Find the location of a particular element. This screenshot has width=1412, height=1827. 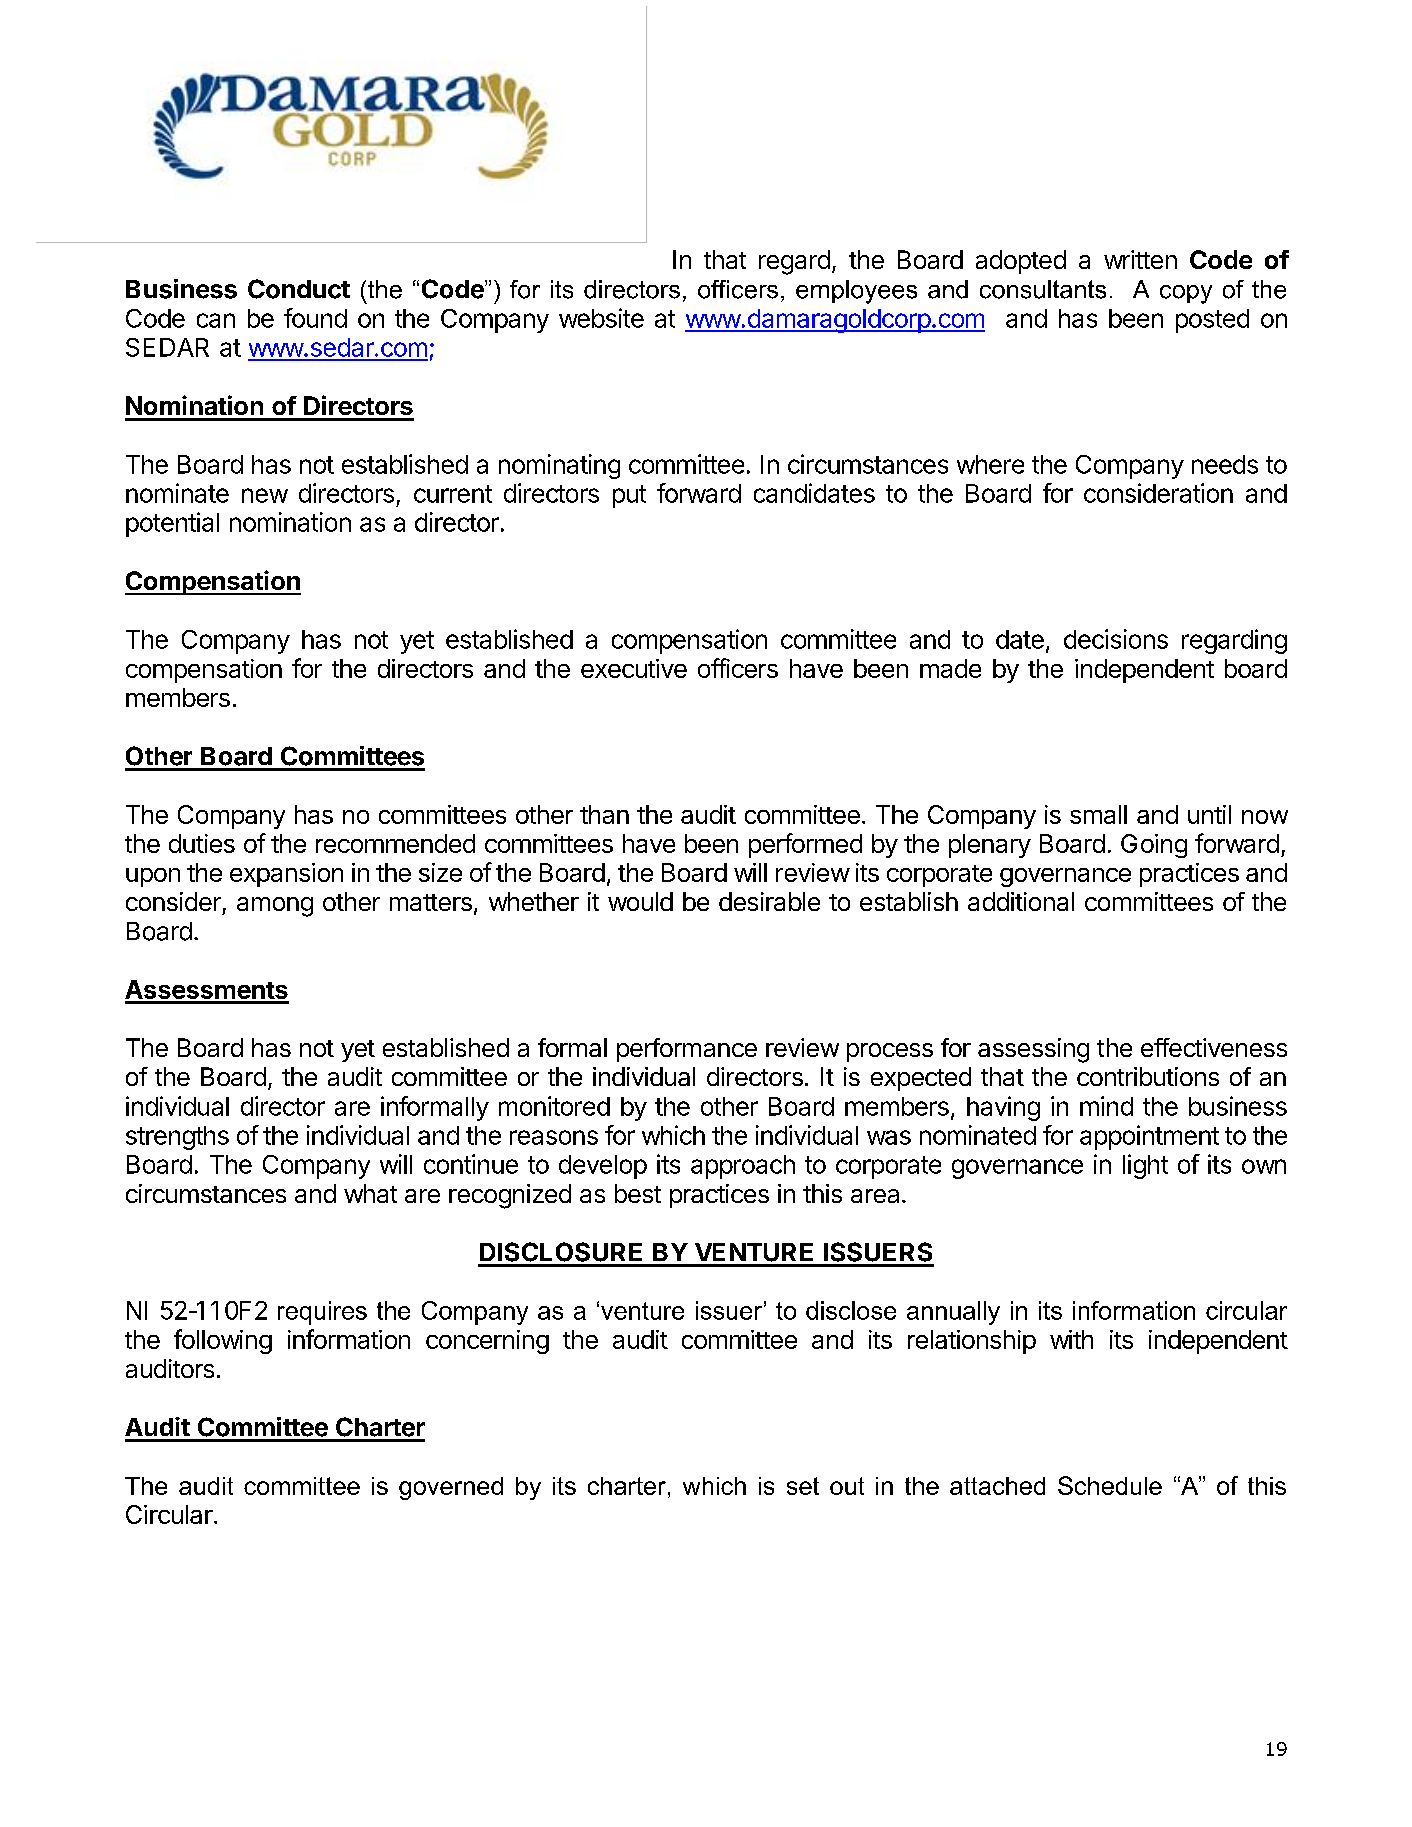

put is located at coordinates (629, 496).
